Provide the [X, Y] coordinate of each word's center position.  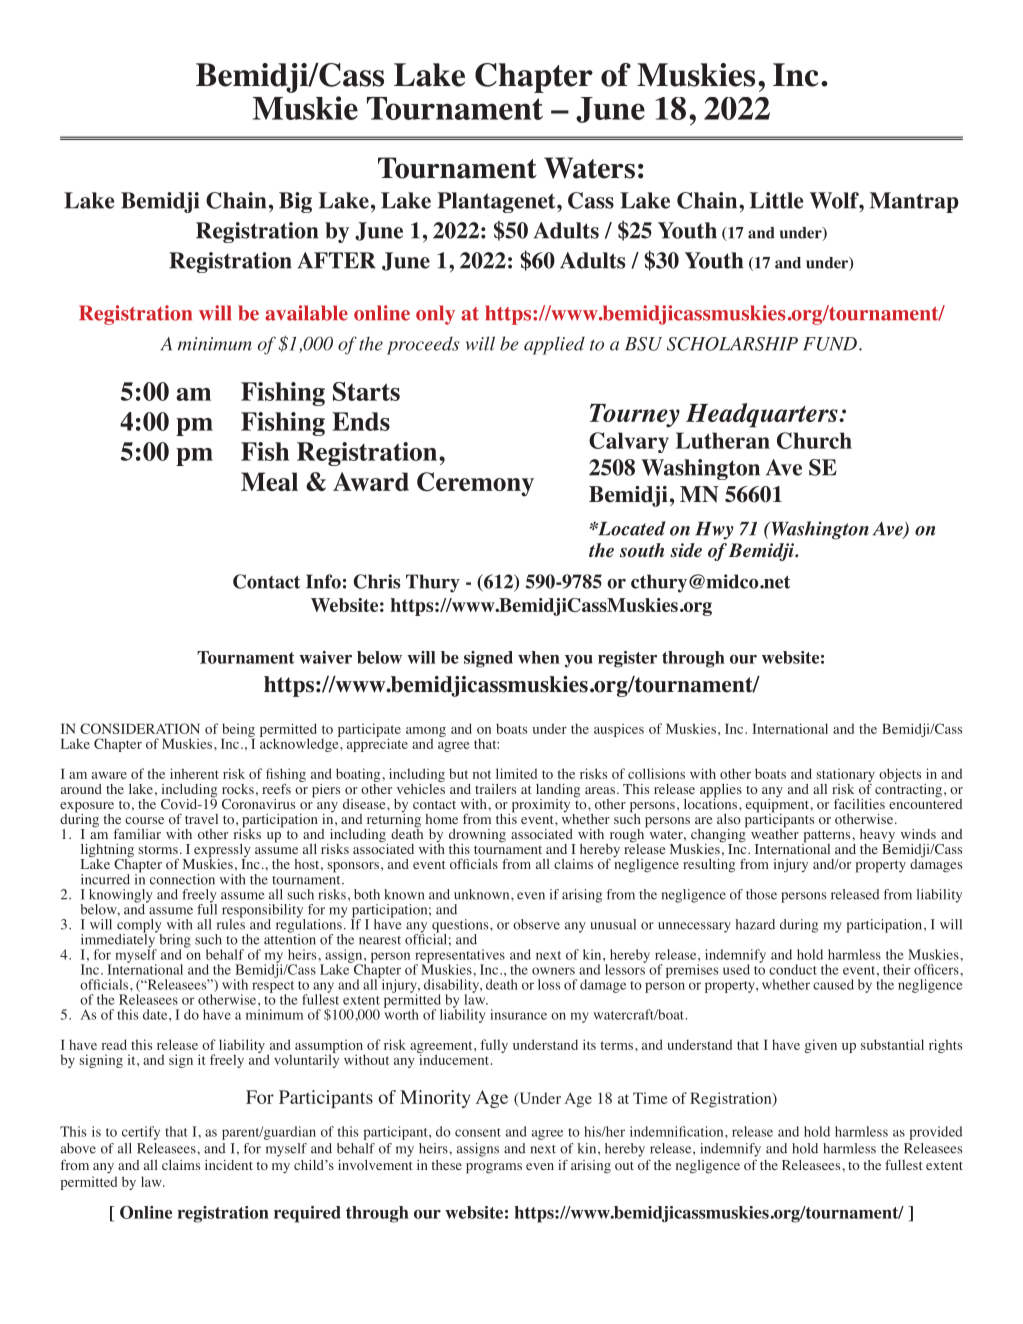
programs [494, 1168]
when [539, 657]
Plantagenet [498, 202]
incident [229, 1165]
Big [295, 202]
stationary [845, 776]
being [238, 730]
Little [776, 200]
